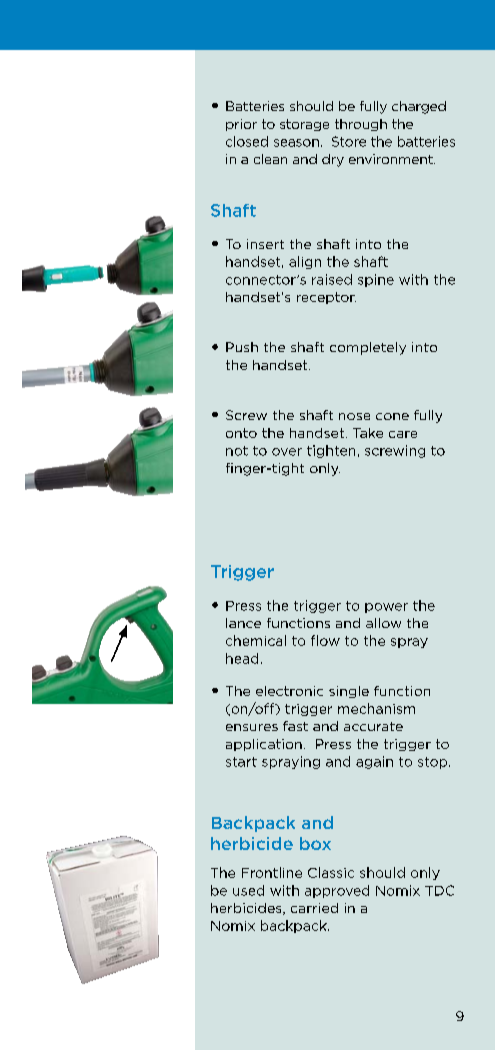 The height and width of the page is (1050, 495). What do you see at coordinates (368, 433) in the page?
I see `Take` at bounding box center [368, 433].
